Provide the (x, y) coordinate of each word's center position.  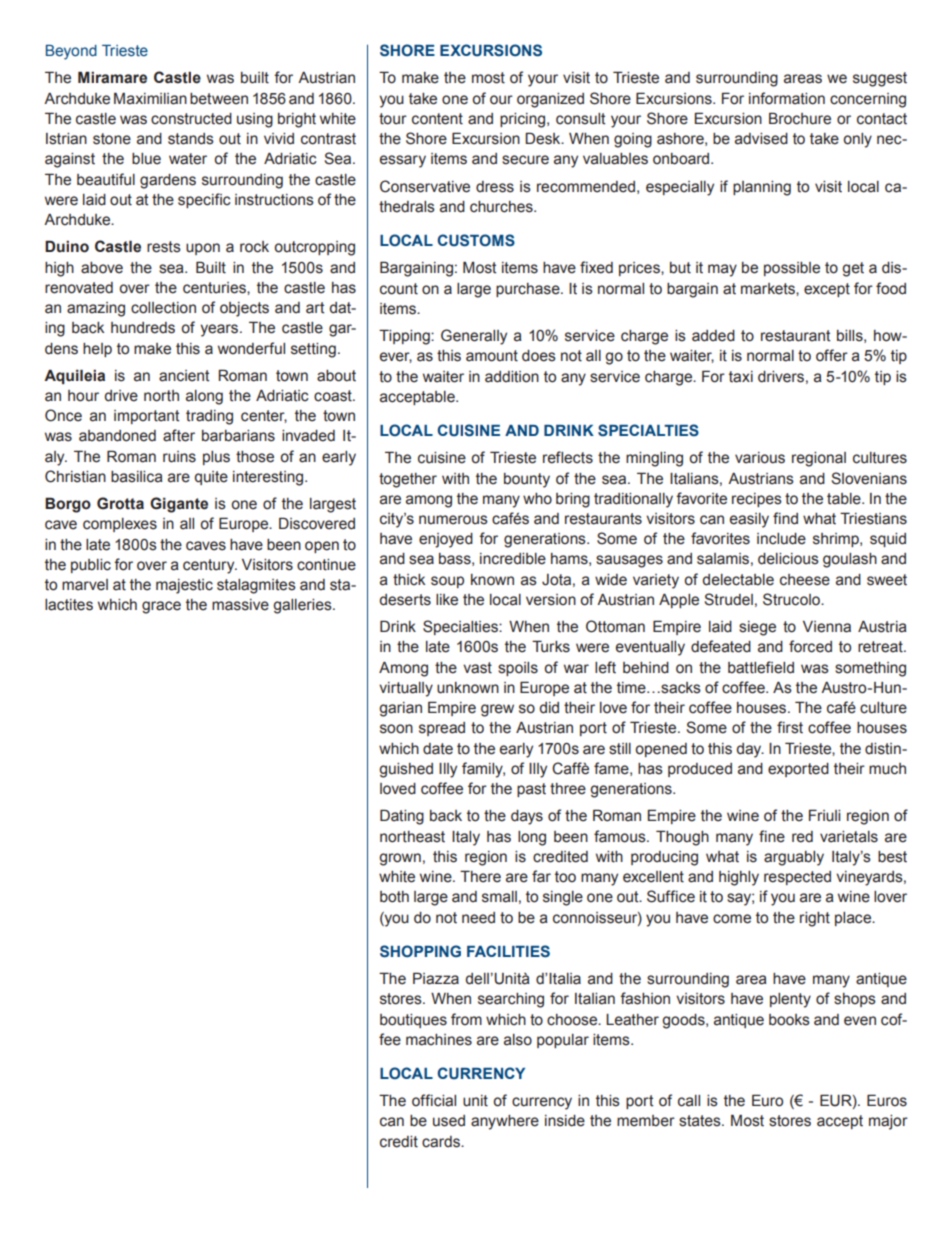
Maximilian (150, 98)
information (787, 98)
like (447, 600)
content (437, 119)
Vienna (827, 627)
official (434, 1100)
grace (161, 607)
